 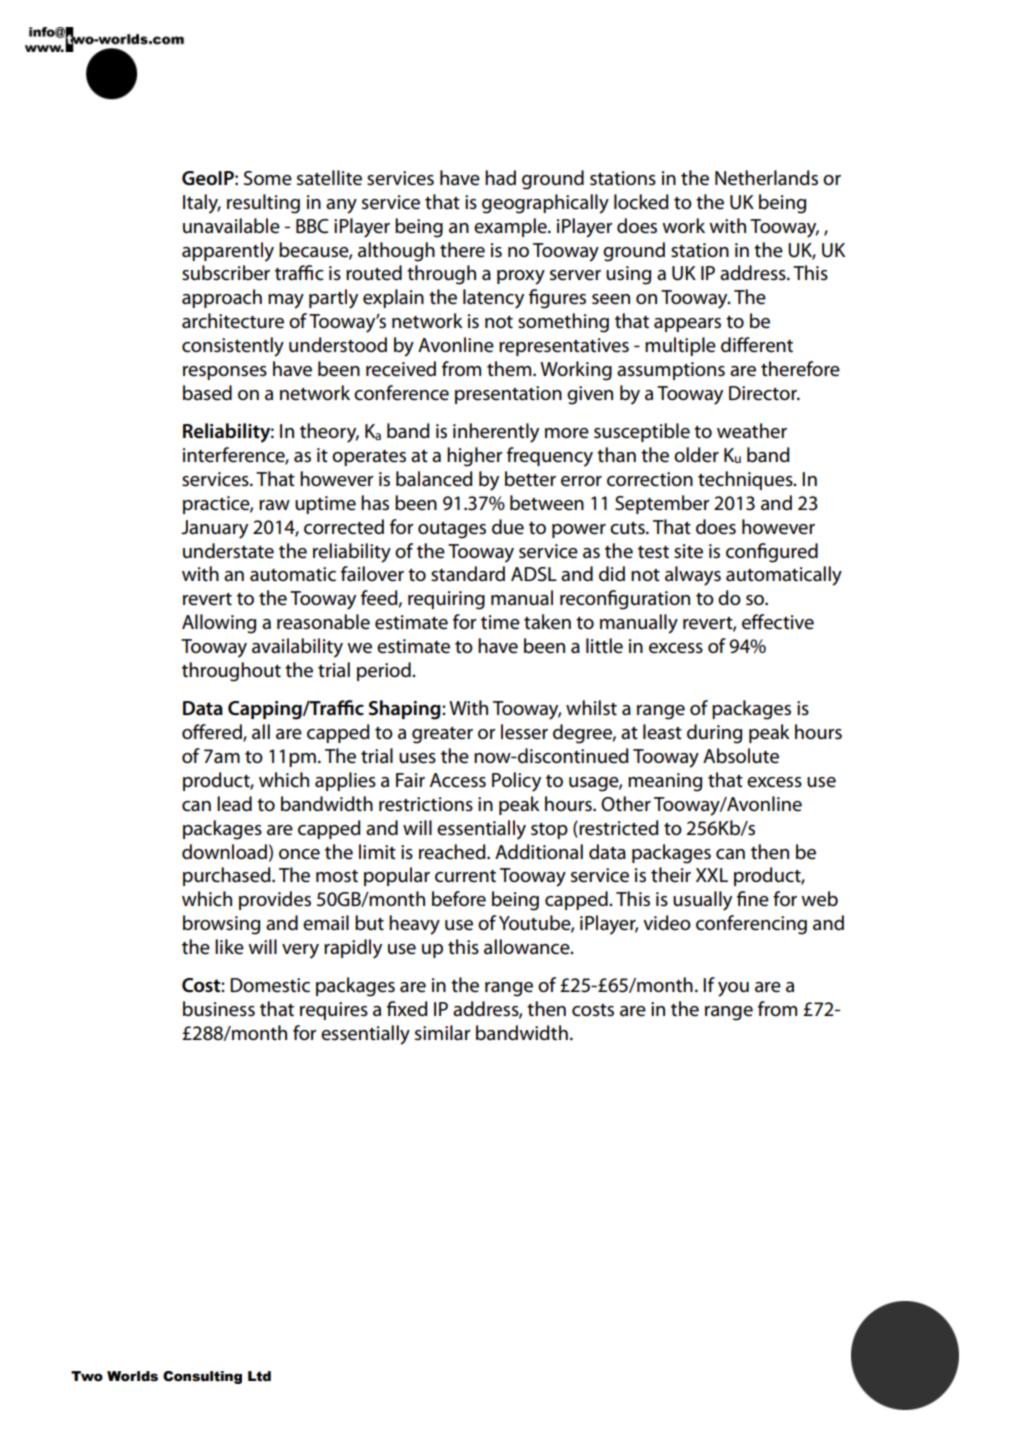 What do you see at coordinates (511, 227) in the image?
I see `example` at bounding box center [511, 227].
